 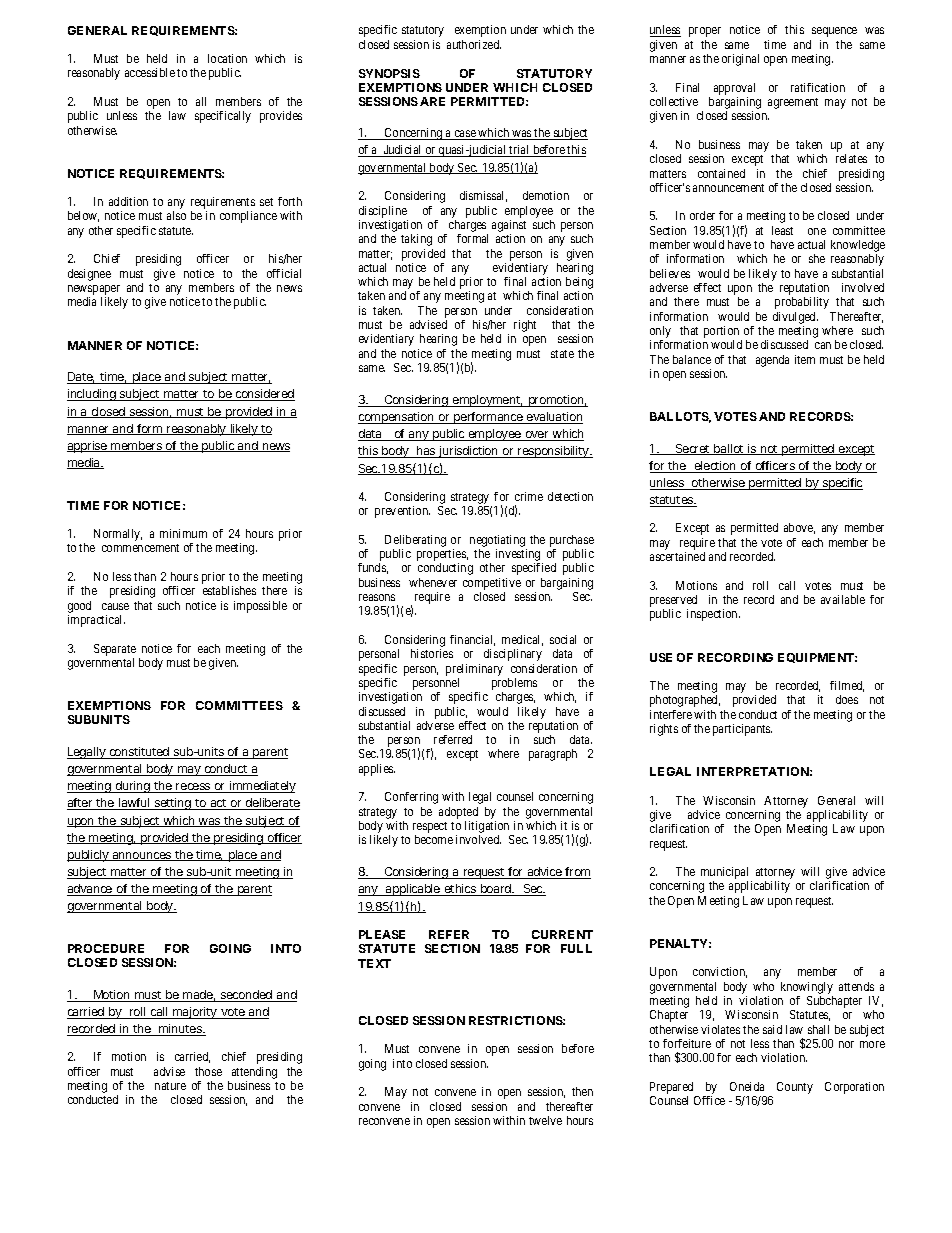 What do you see at coordinates (170, 1086) in the screenshot?
I see `nature` at bounding box center [170, 1086].
